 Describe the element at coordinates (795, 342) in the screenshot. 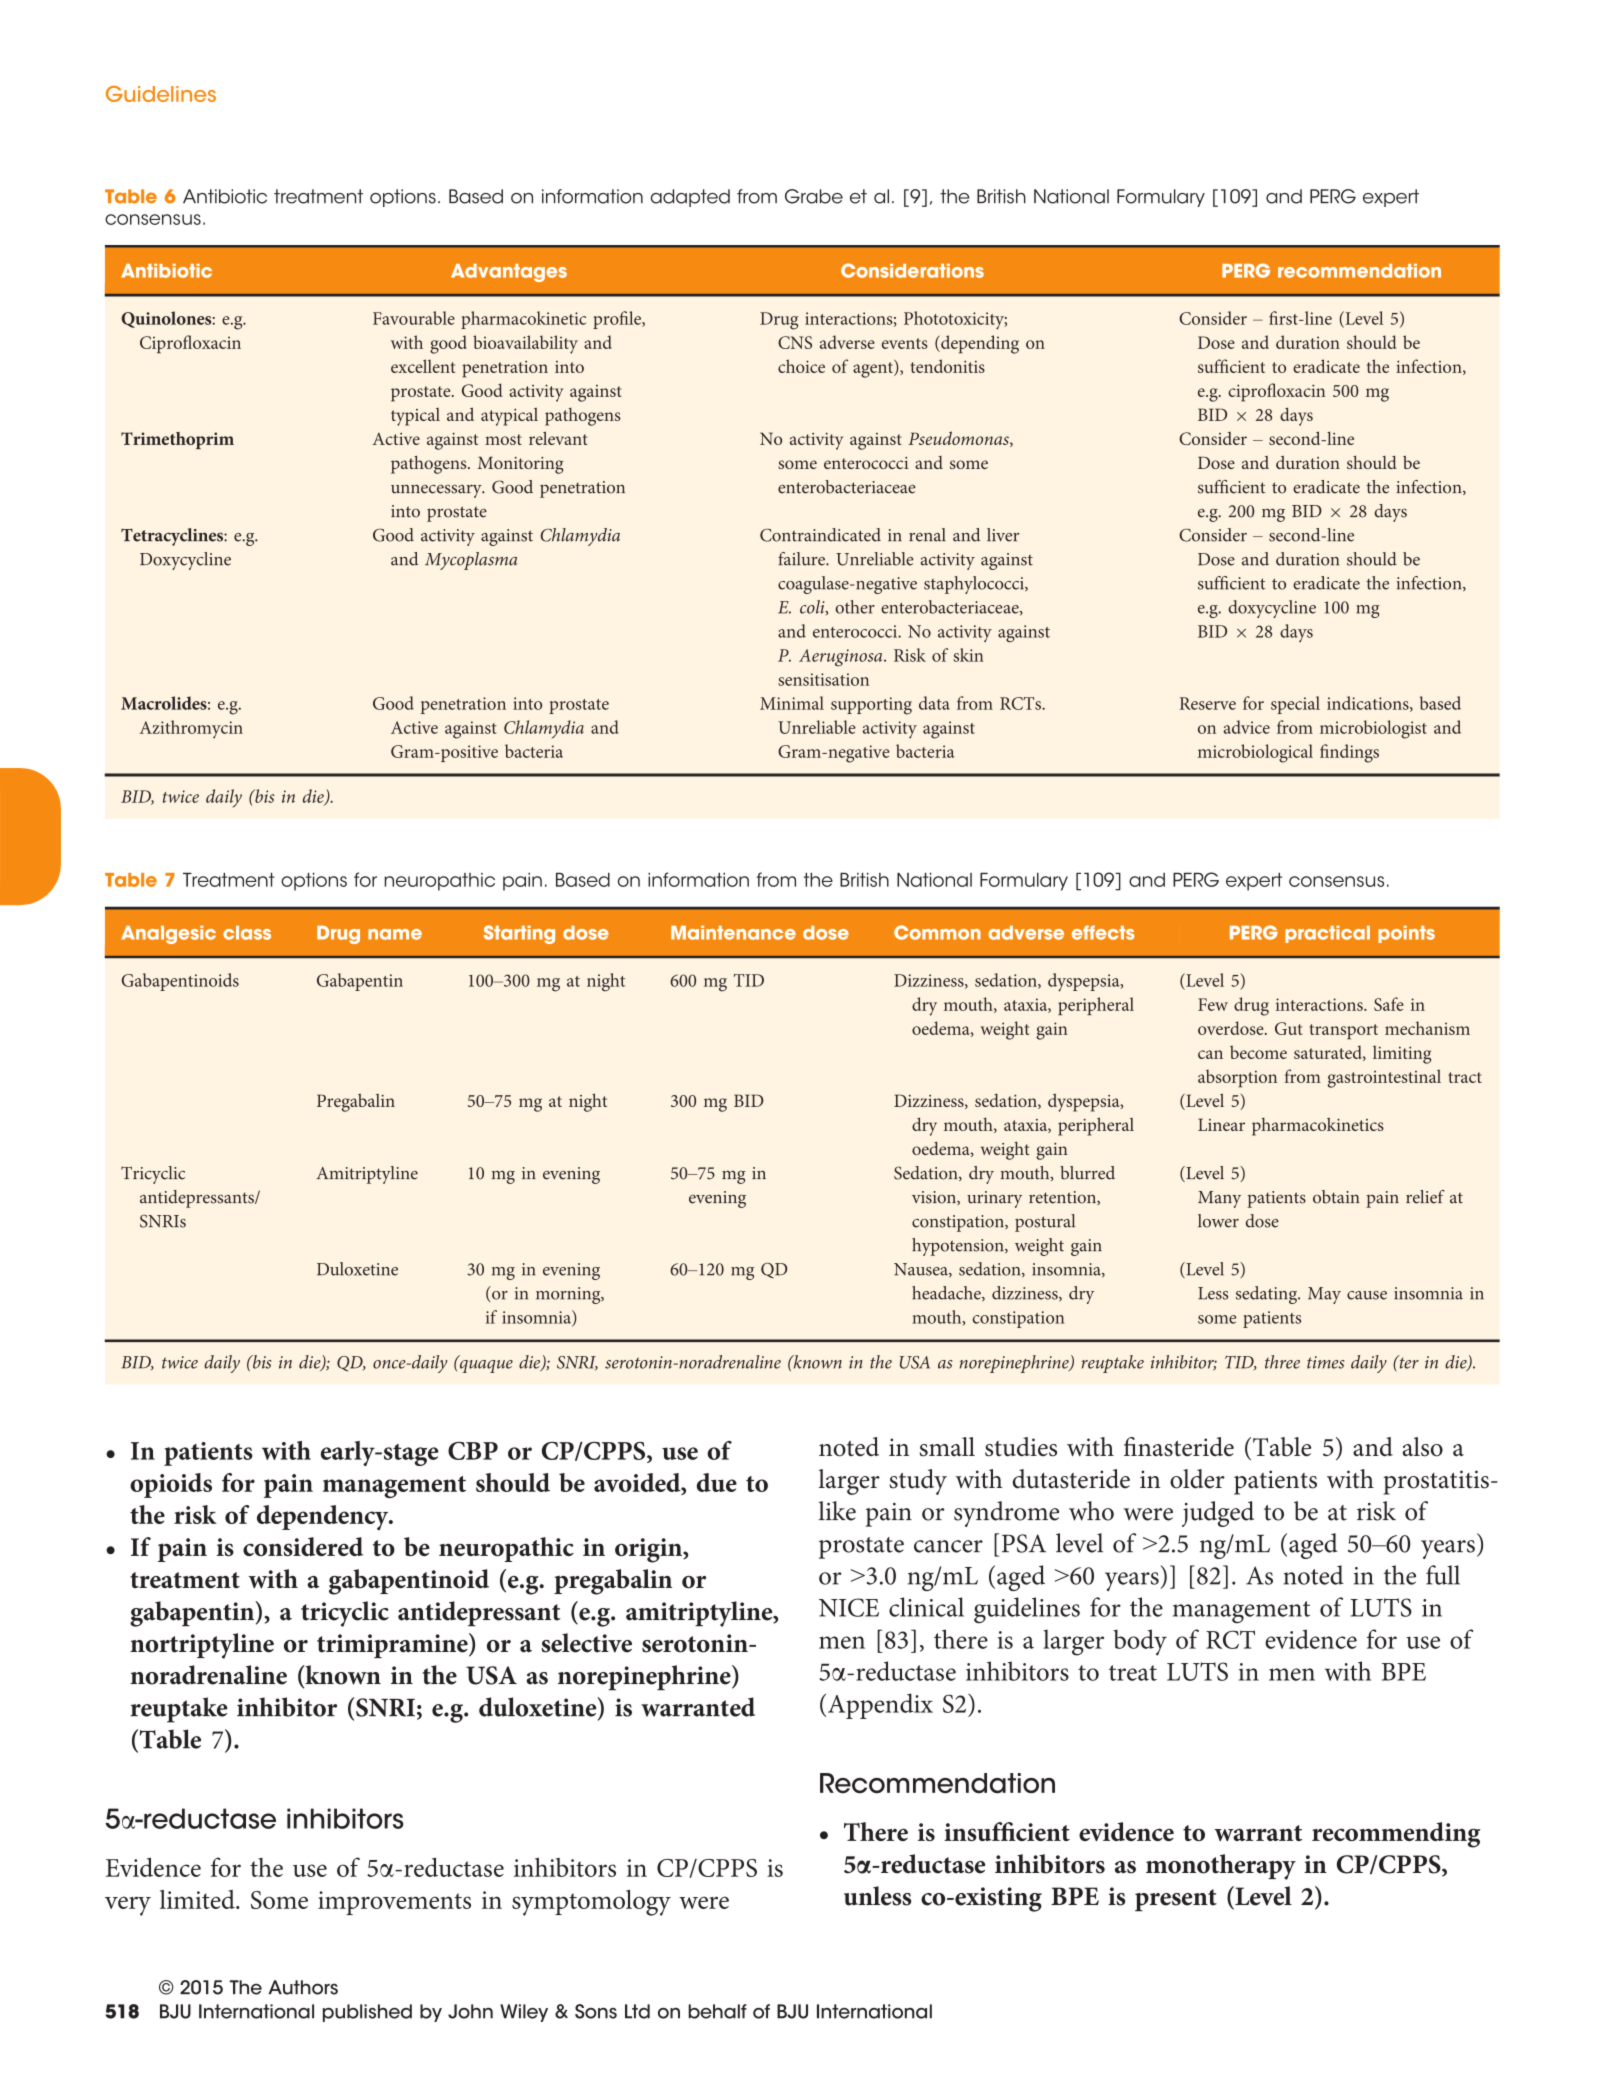

I see `CNS` at that location.
